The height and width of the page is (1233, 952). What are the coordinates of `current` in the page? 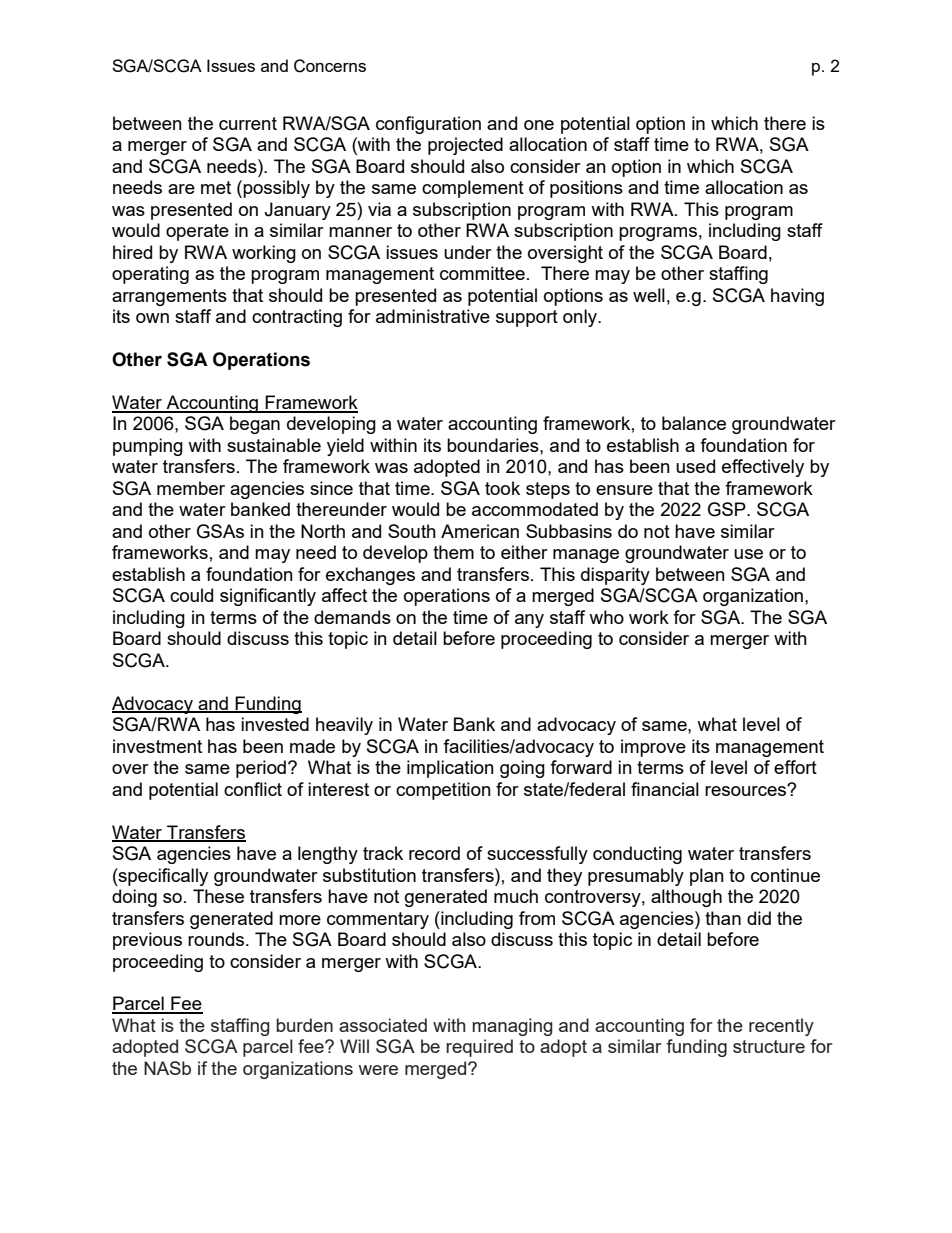 It's located at (248, 123).
